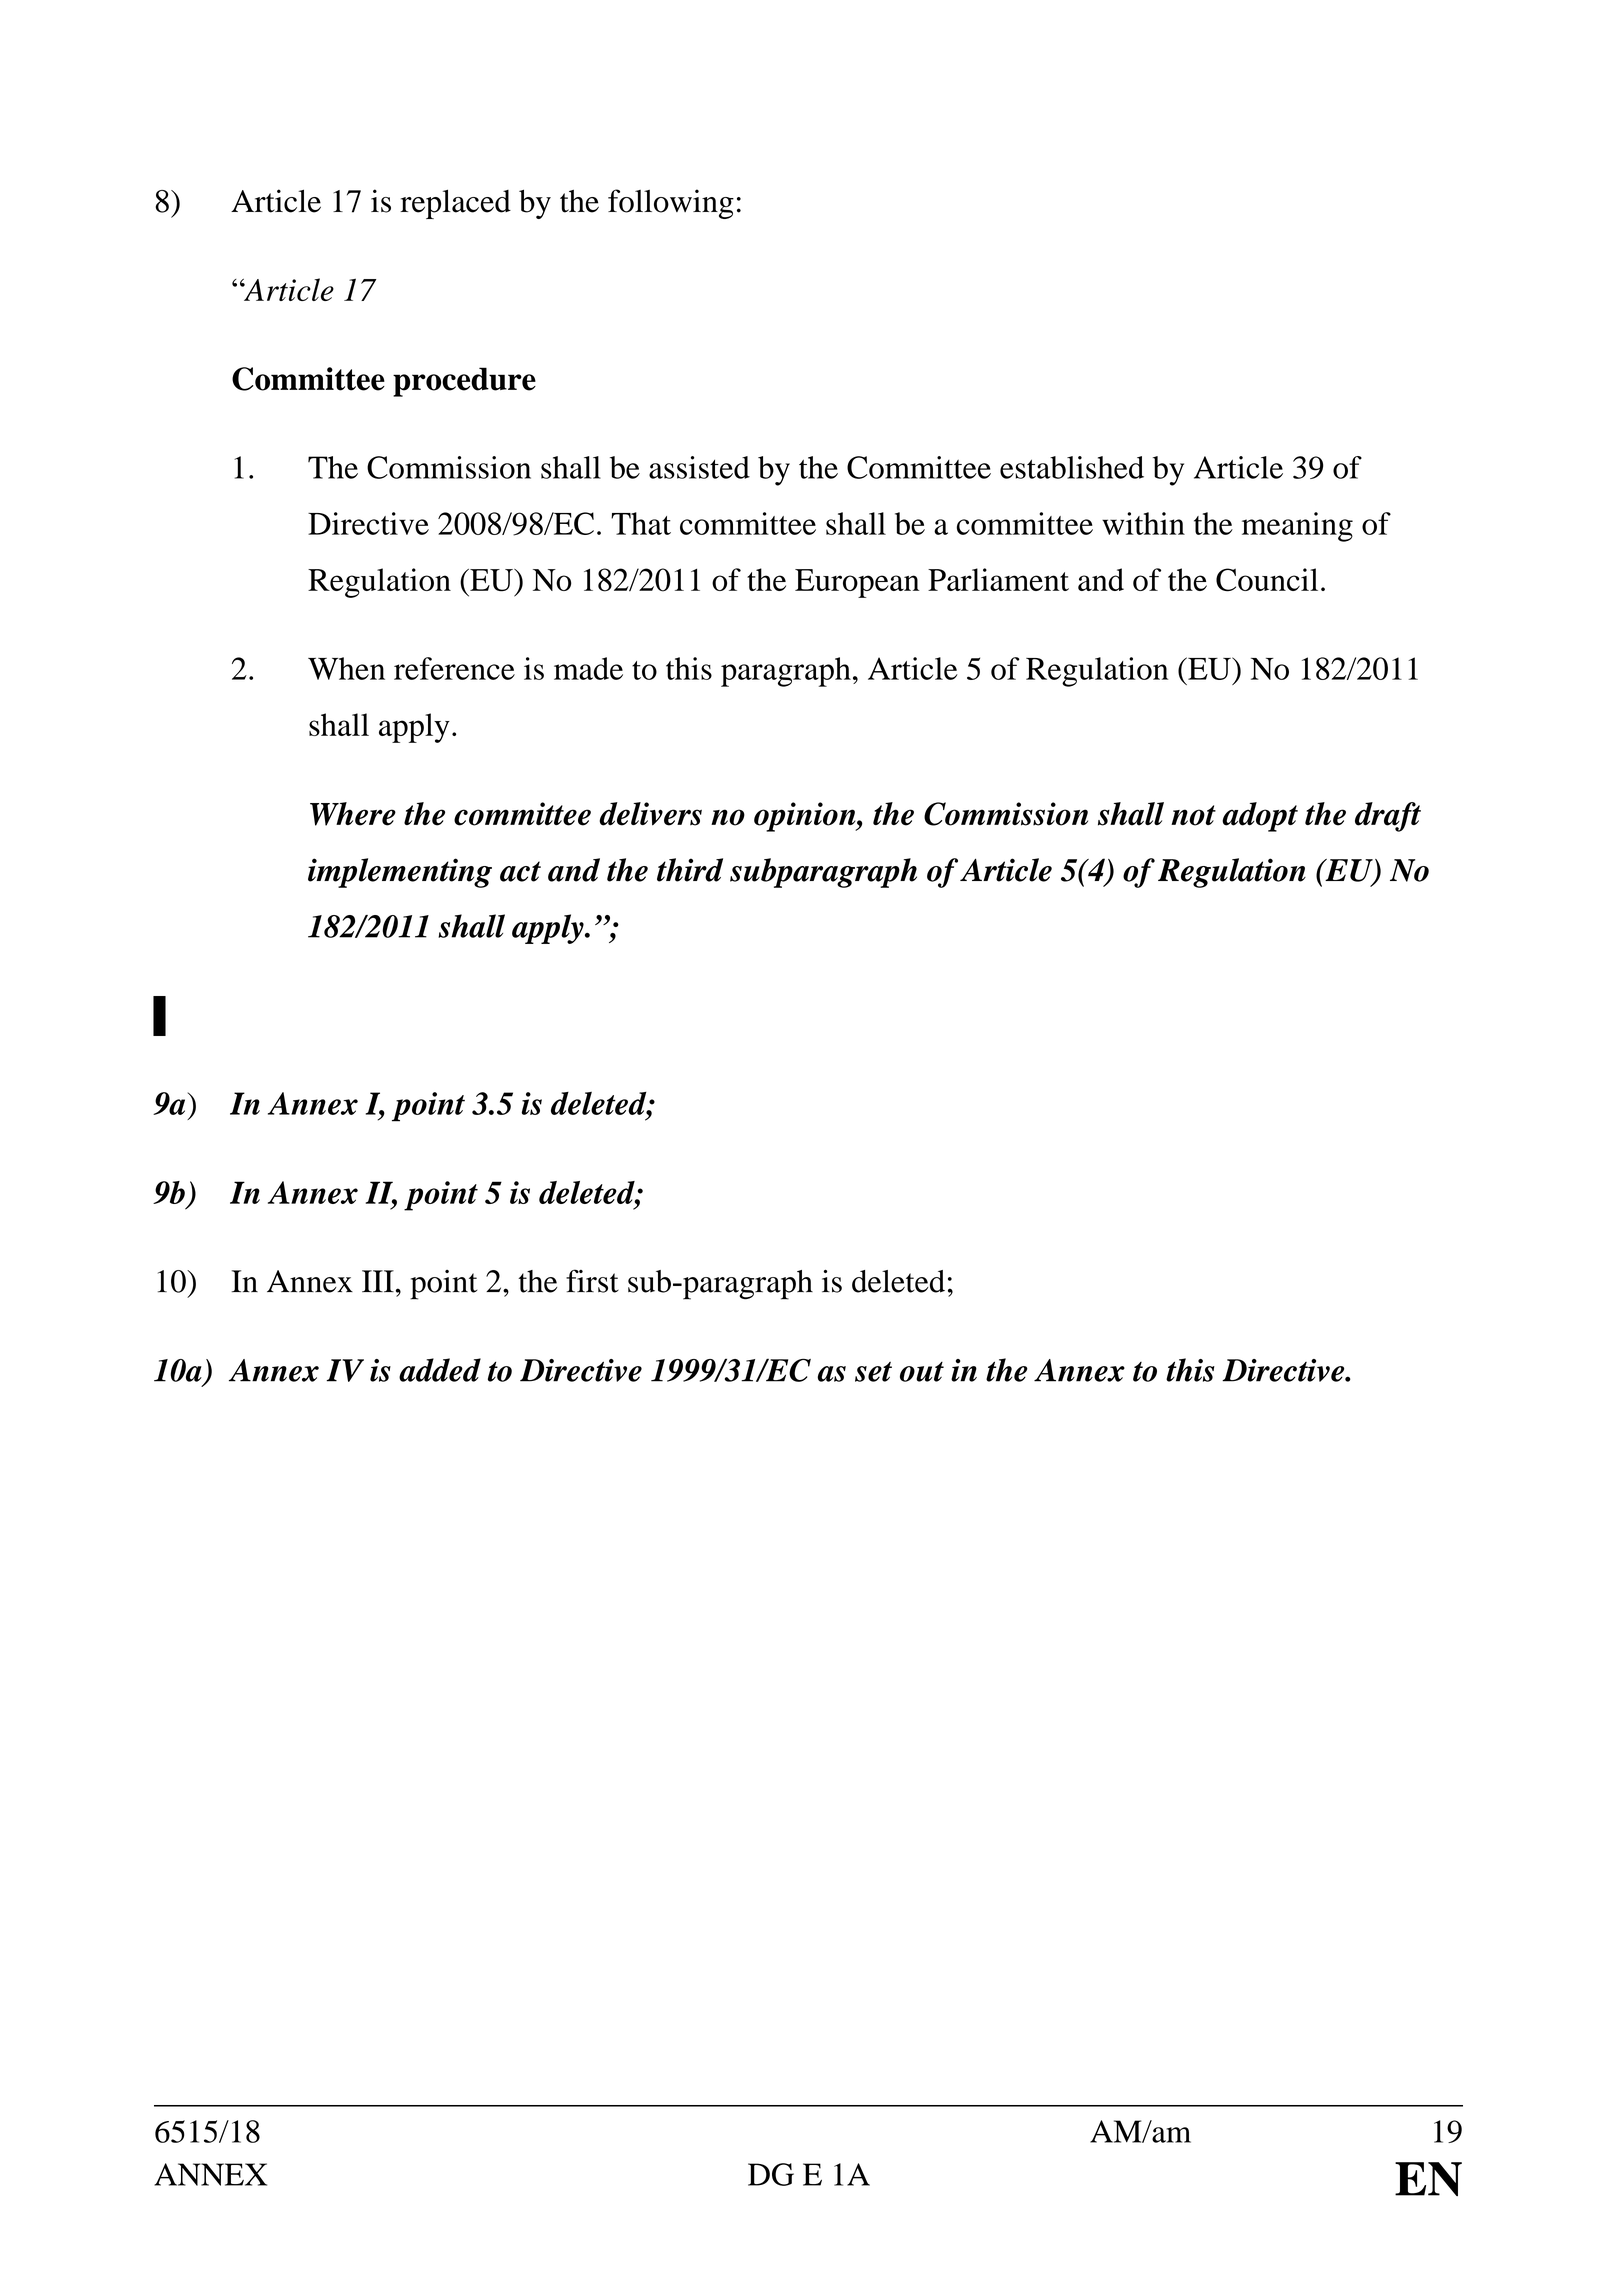 This document has width=1617, height=2286. What do you see at coordinates (1260, 817) in the document?
I see `adopt` at bounding box center [1260, 817].
